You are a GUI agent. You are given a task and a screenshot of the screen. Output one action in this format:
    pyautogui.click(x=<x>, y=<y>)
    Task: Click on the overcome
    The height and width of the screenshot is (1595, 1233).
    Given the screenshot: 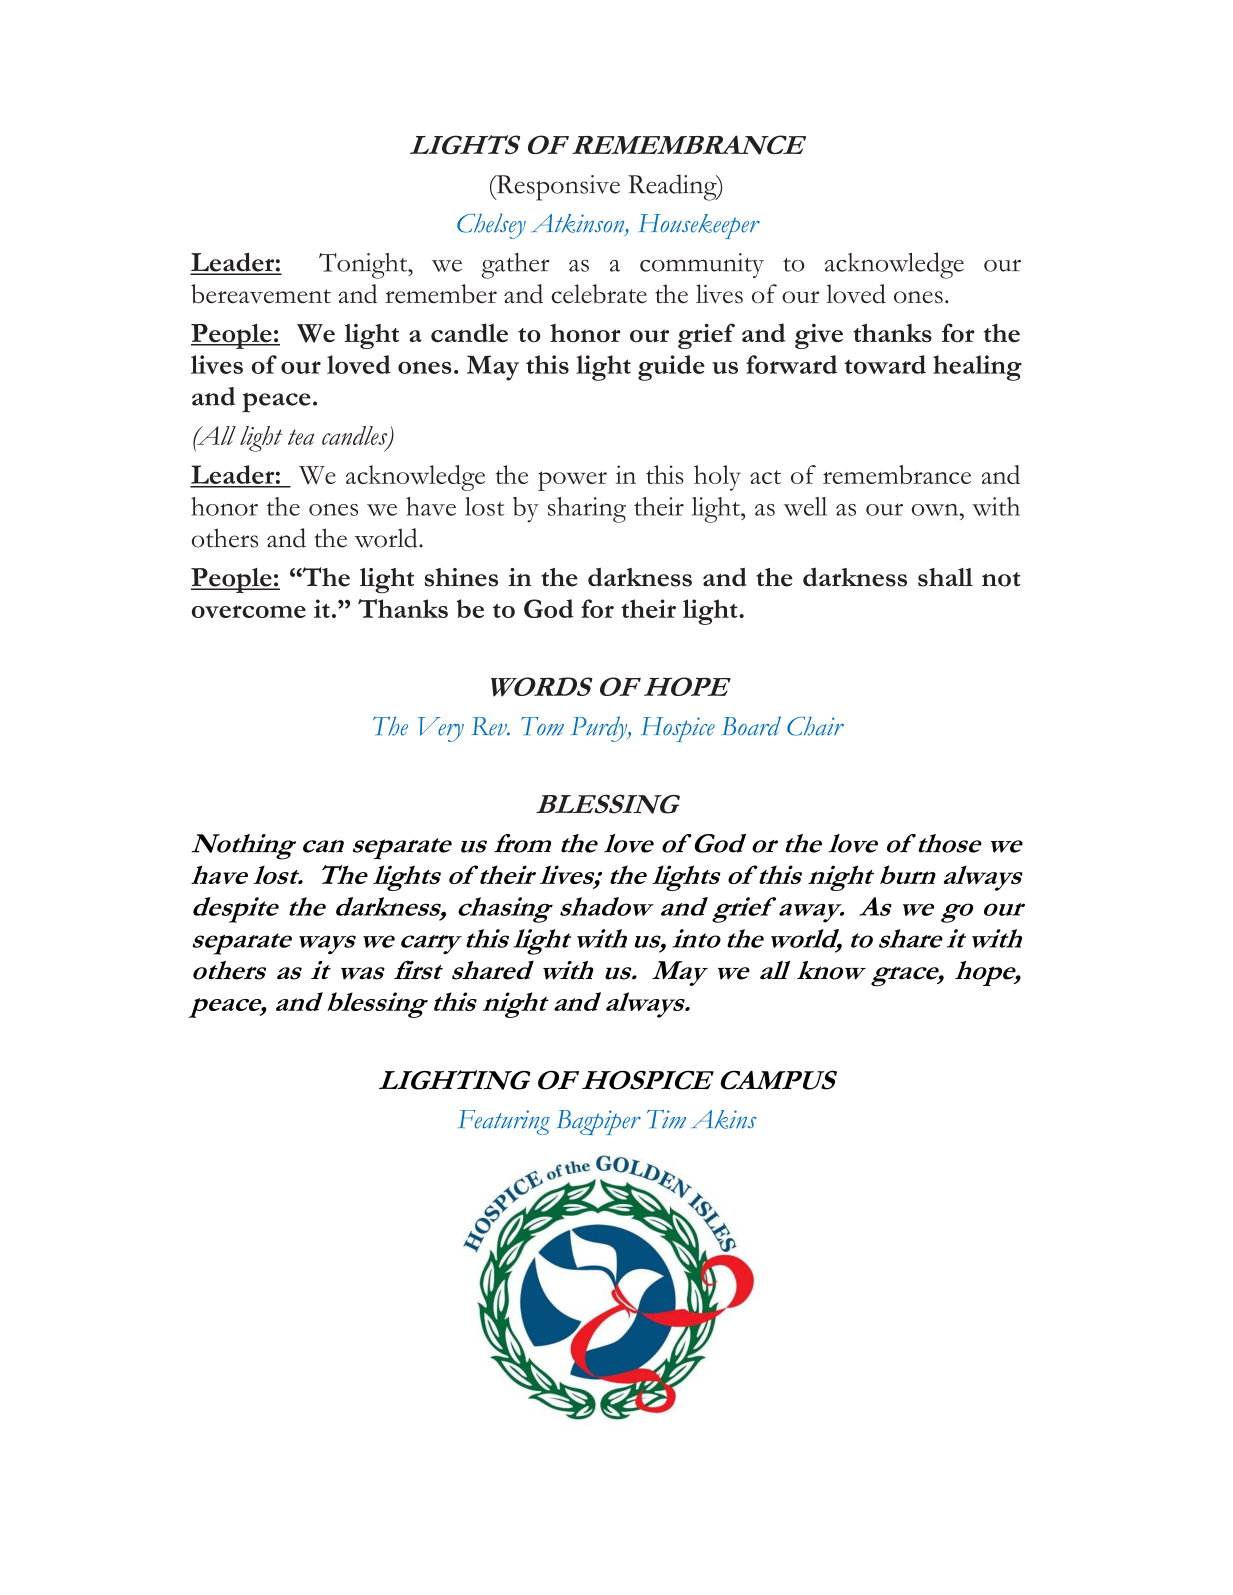 What is the action you would take?
    pyautogui.click(x=249, y=611)
